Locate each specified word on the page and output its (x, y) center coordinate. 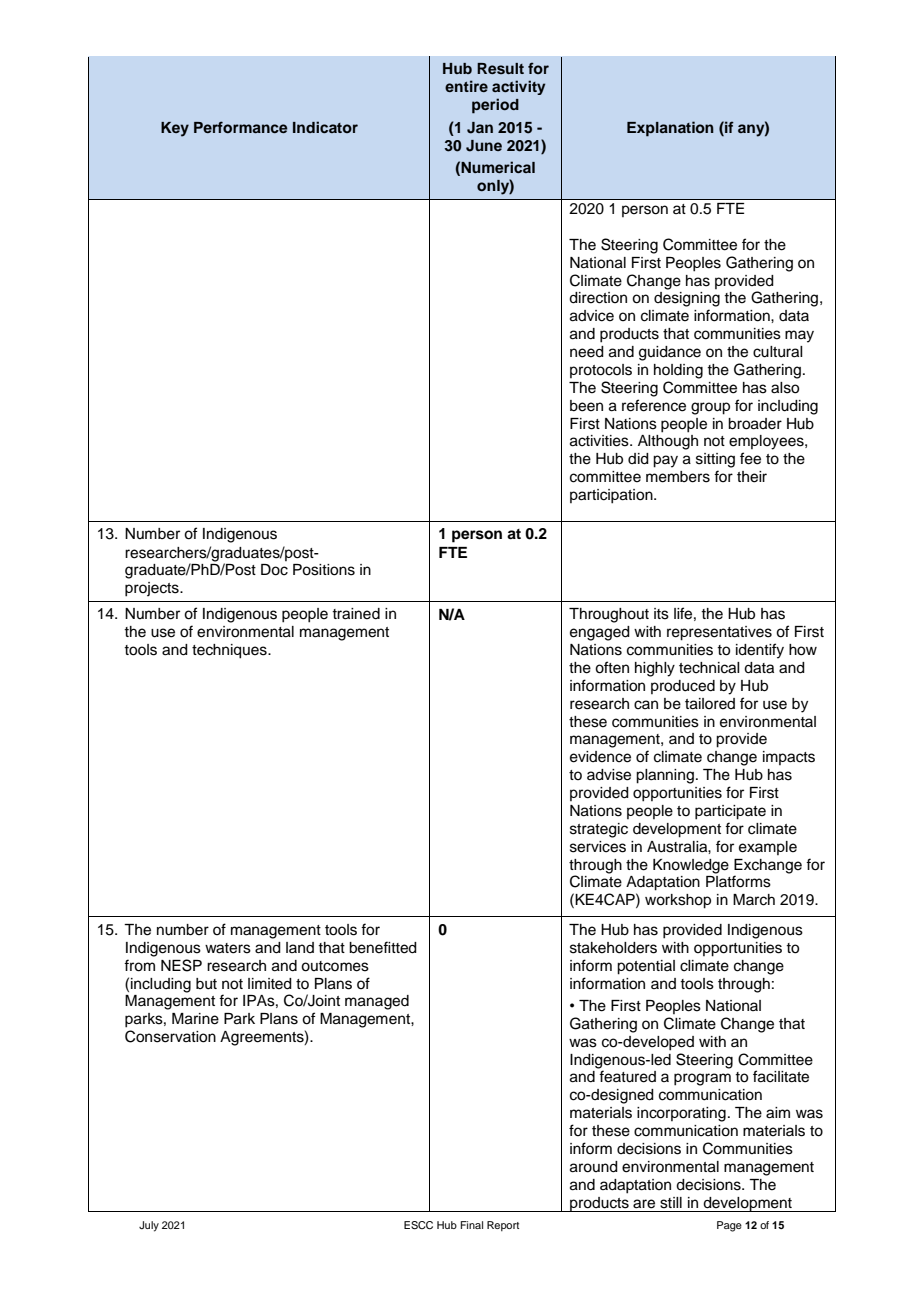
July (149, 1226)
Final (472, 1225)
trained (356, 614)
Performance (241, 127)
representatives (719, 633)
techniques (230, 651)
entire (466, 86)
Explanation (670, 129)
